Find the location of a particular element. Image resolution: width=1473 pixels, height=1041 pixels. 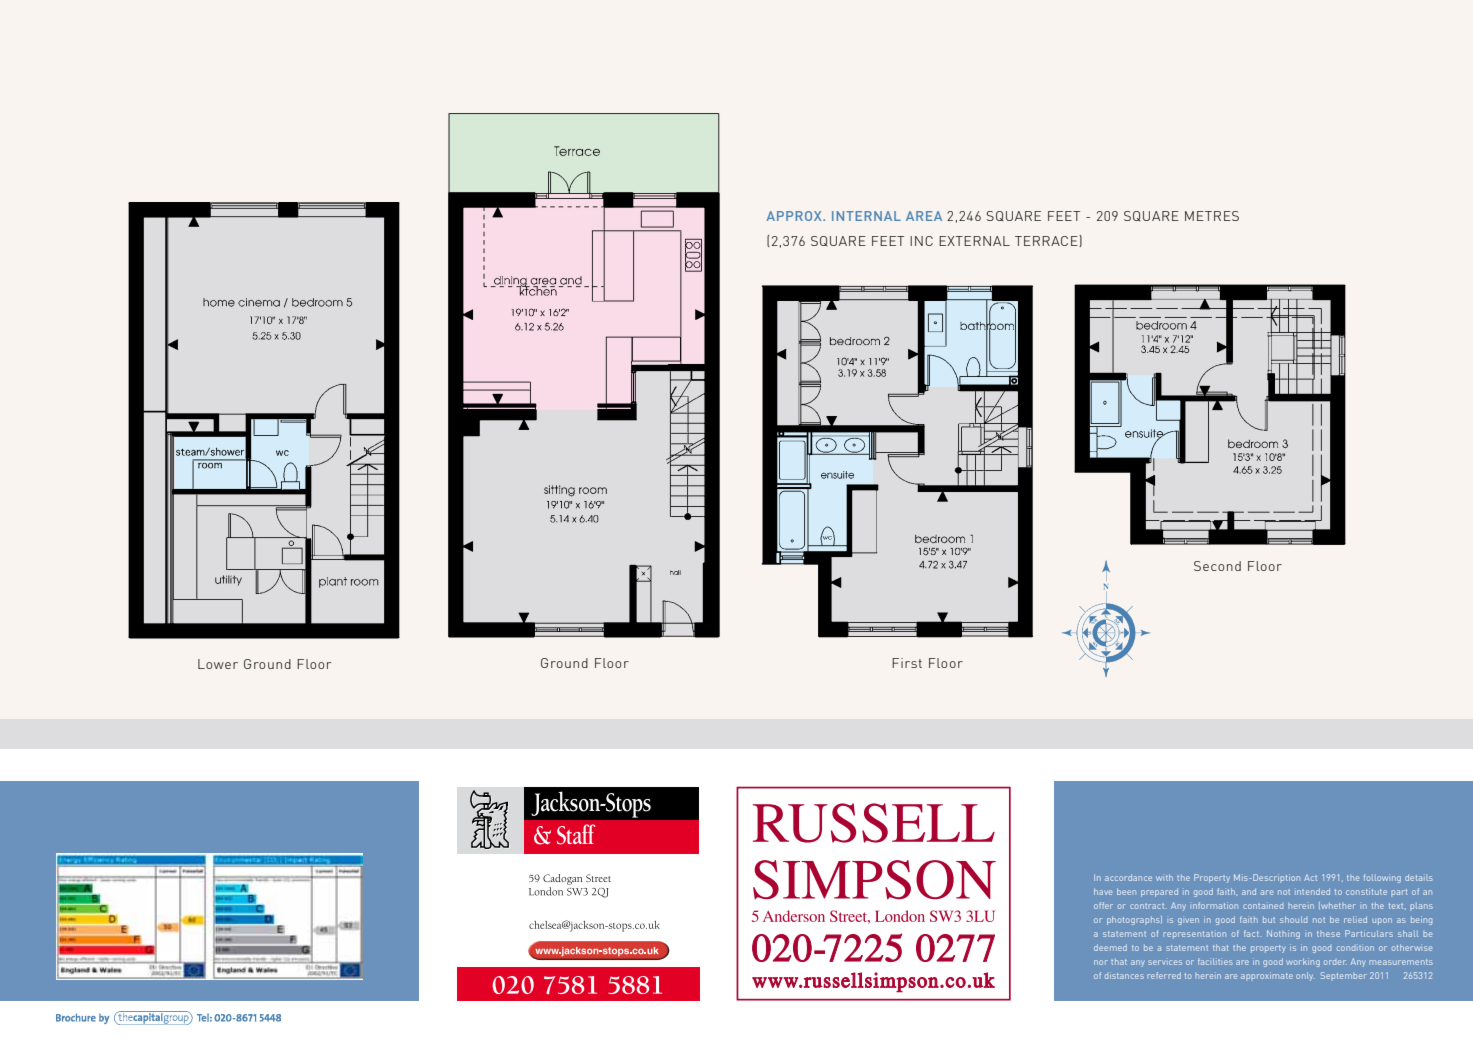

Second is located at coordinates (1217, 566).
